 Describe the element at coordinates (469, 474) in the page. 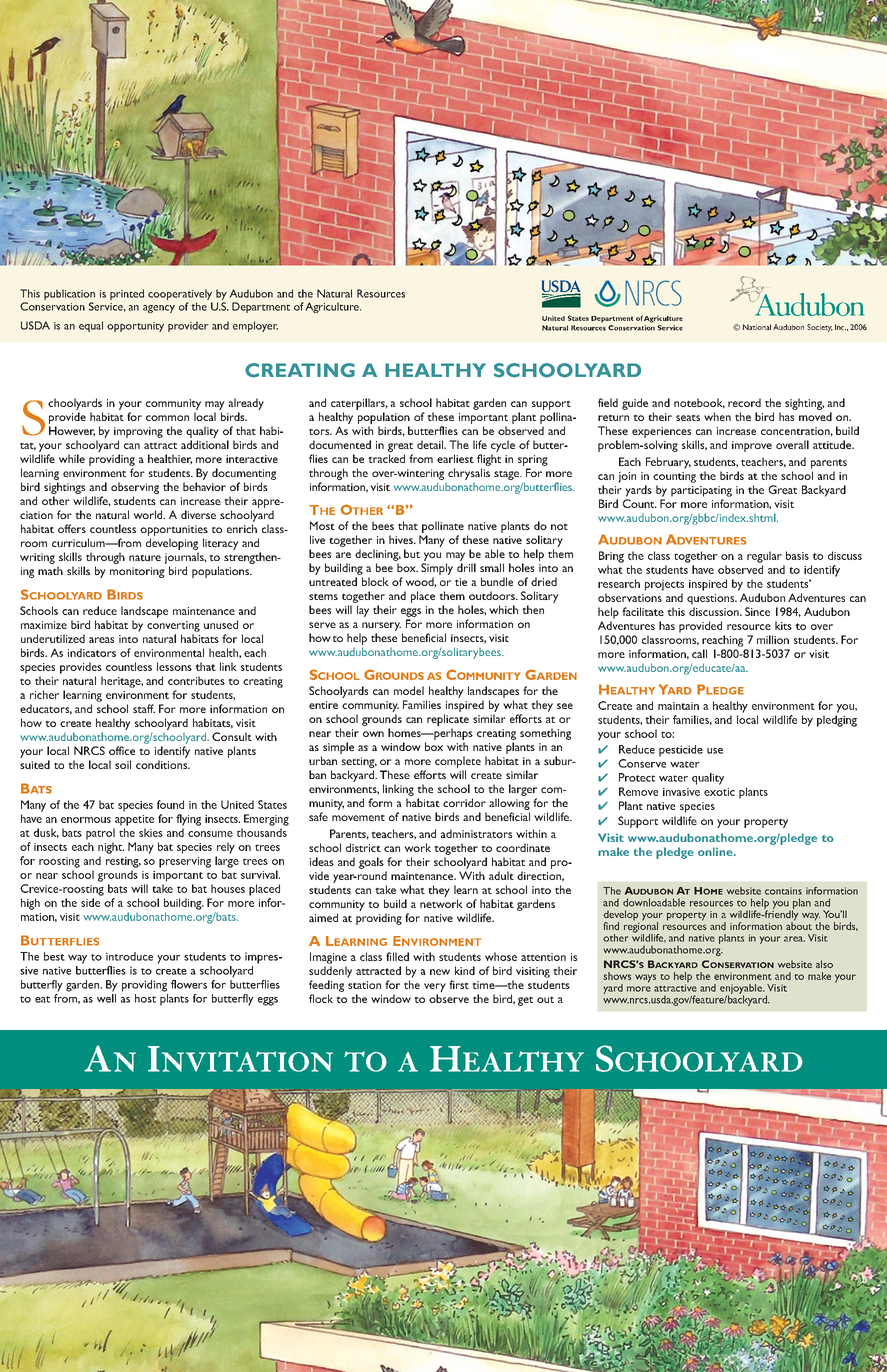

I see `chrysalis` at that location.
